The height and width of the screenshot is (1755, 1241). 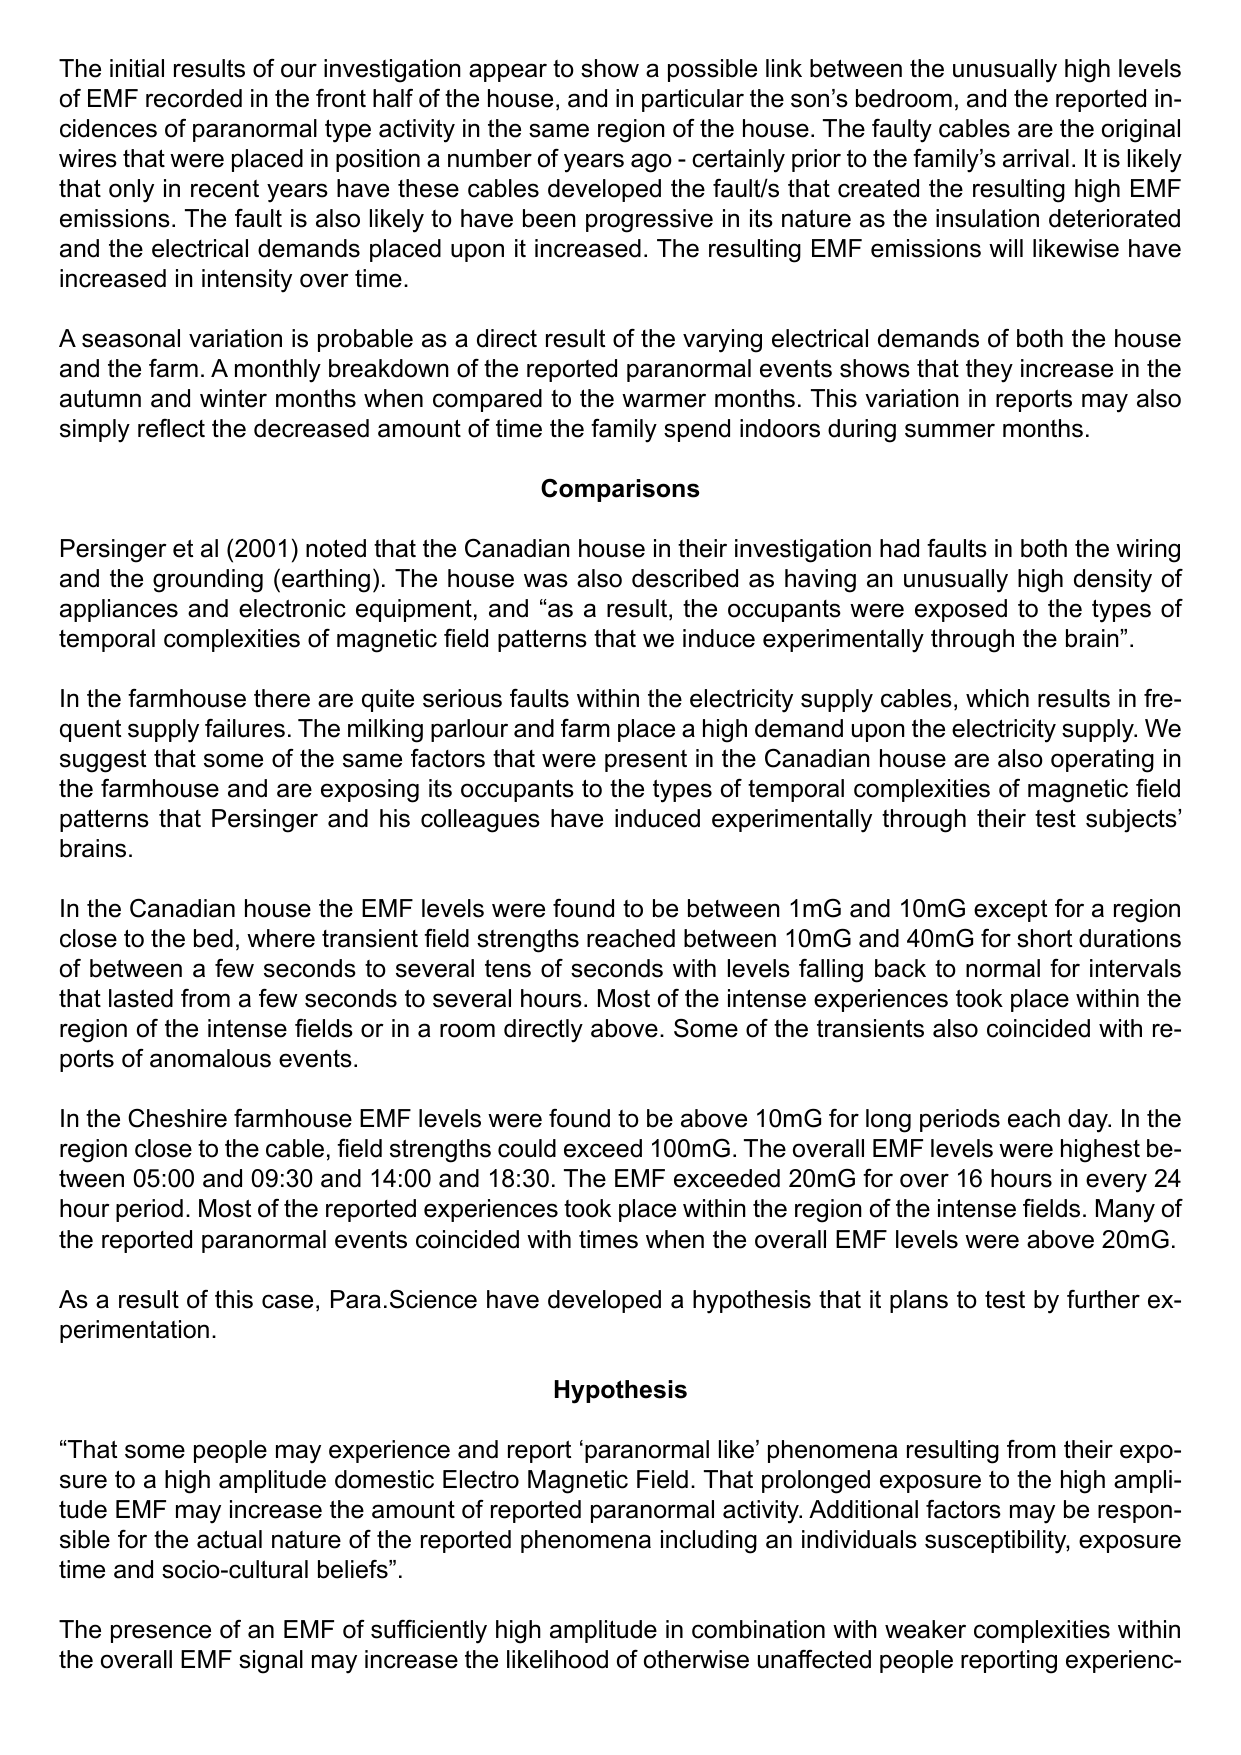 I want to click on could, so click(x=527, y=1148).
